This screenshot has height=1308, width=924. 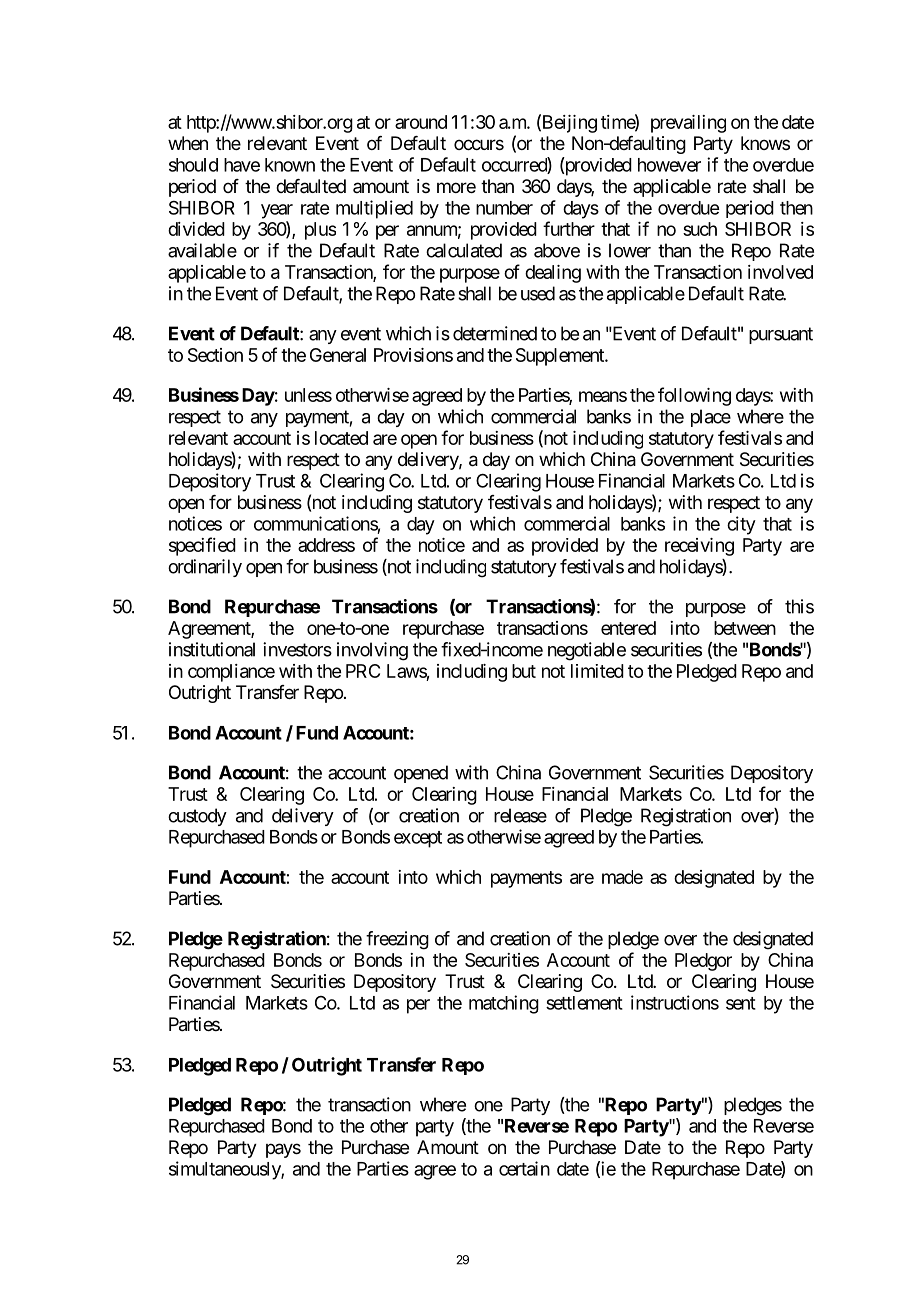 I want to click on city, so click(x=741, y=525).
